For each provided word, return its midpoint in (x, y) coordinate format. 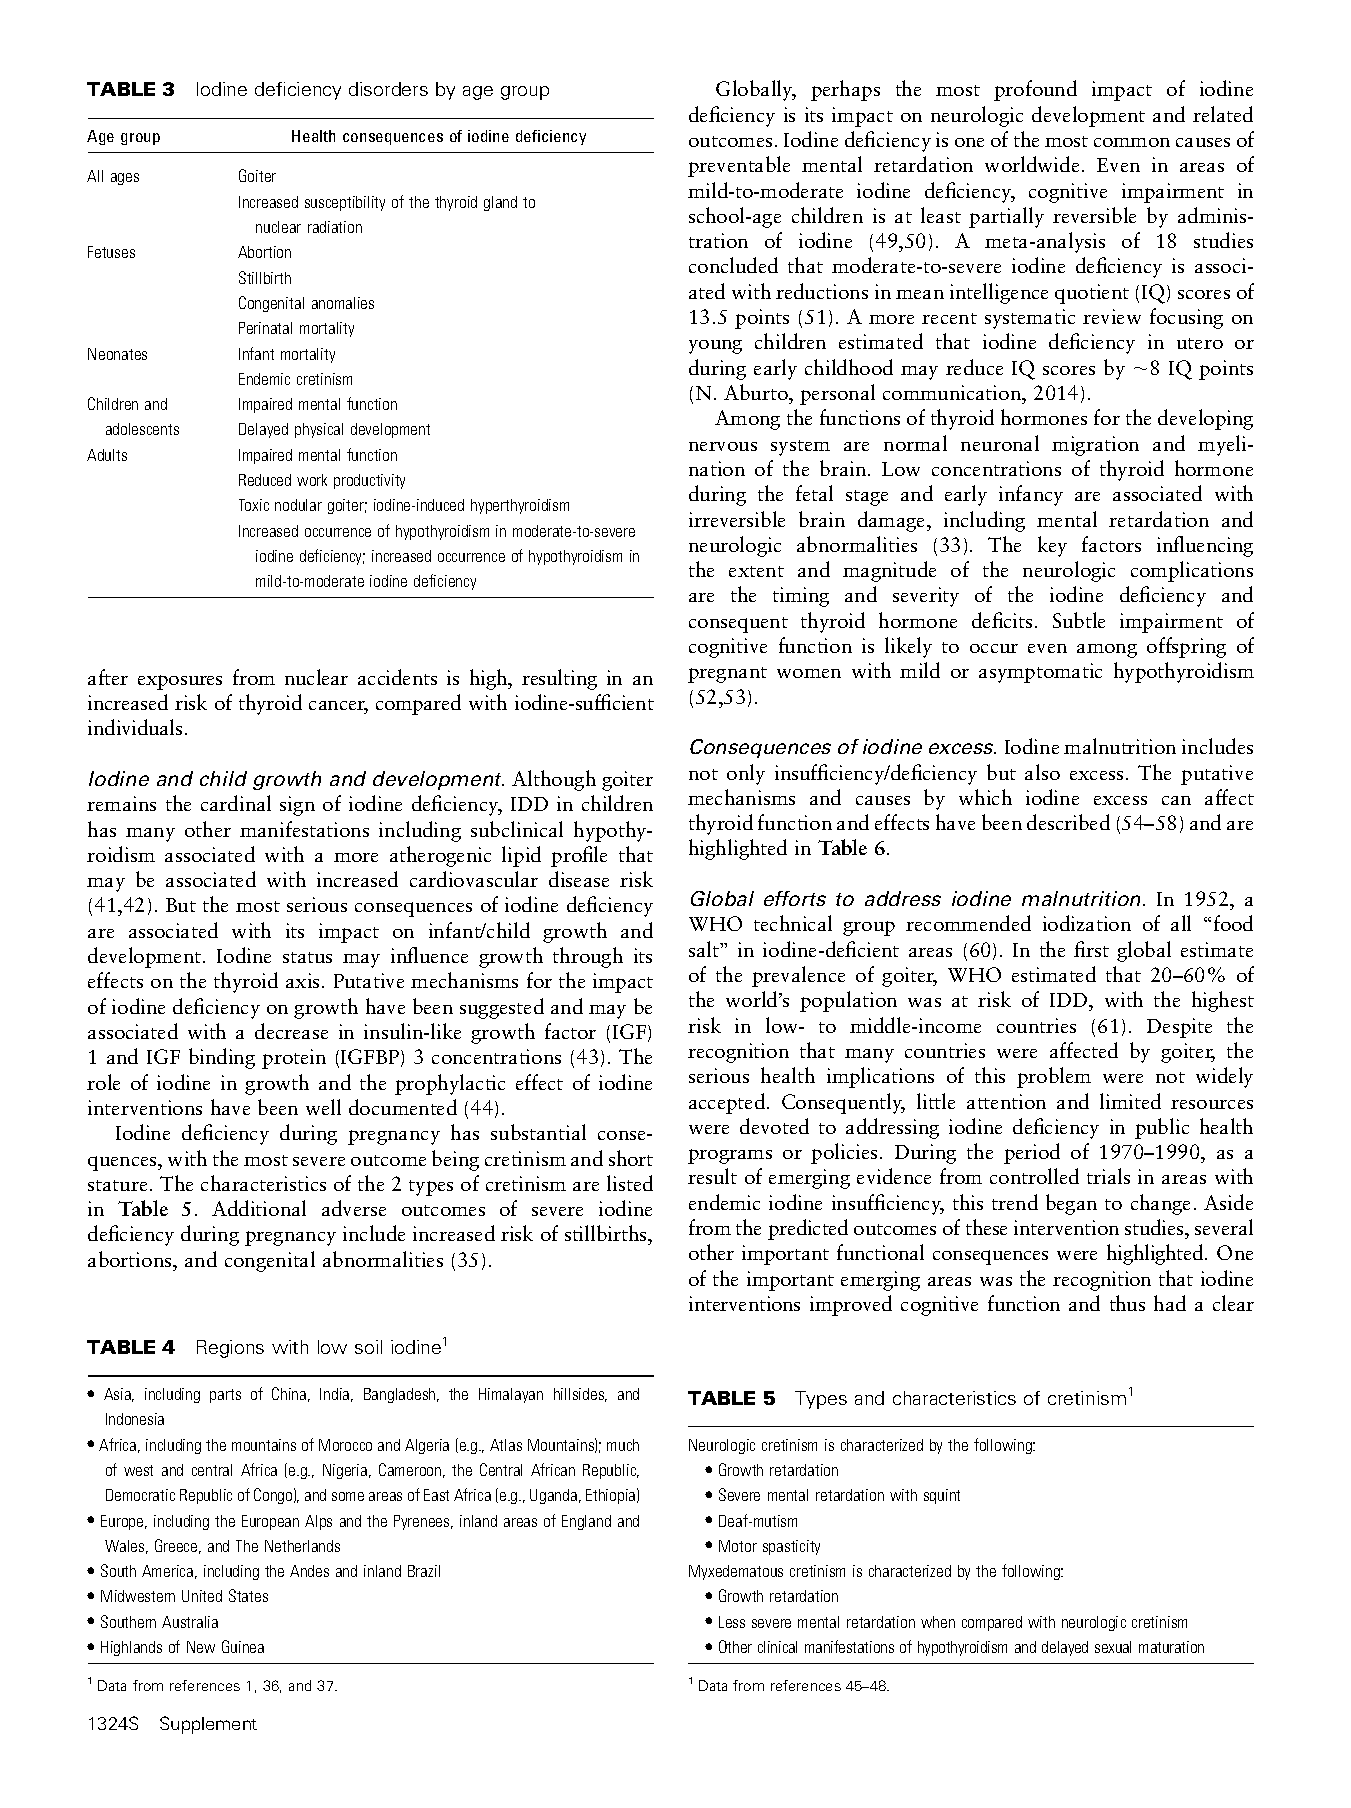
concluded (733, 265)
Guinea (243, 1646)
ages (125, 179)
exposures (180, 682)
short (631, 1158)
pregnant (727, 675)
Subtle (1079, 620)
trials (1108, 1176)
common (1132, 142)
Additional (259, 1208)
